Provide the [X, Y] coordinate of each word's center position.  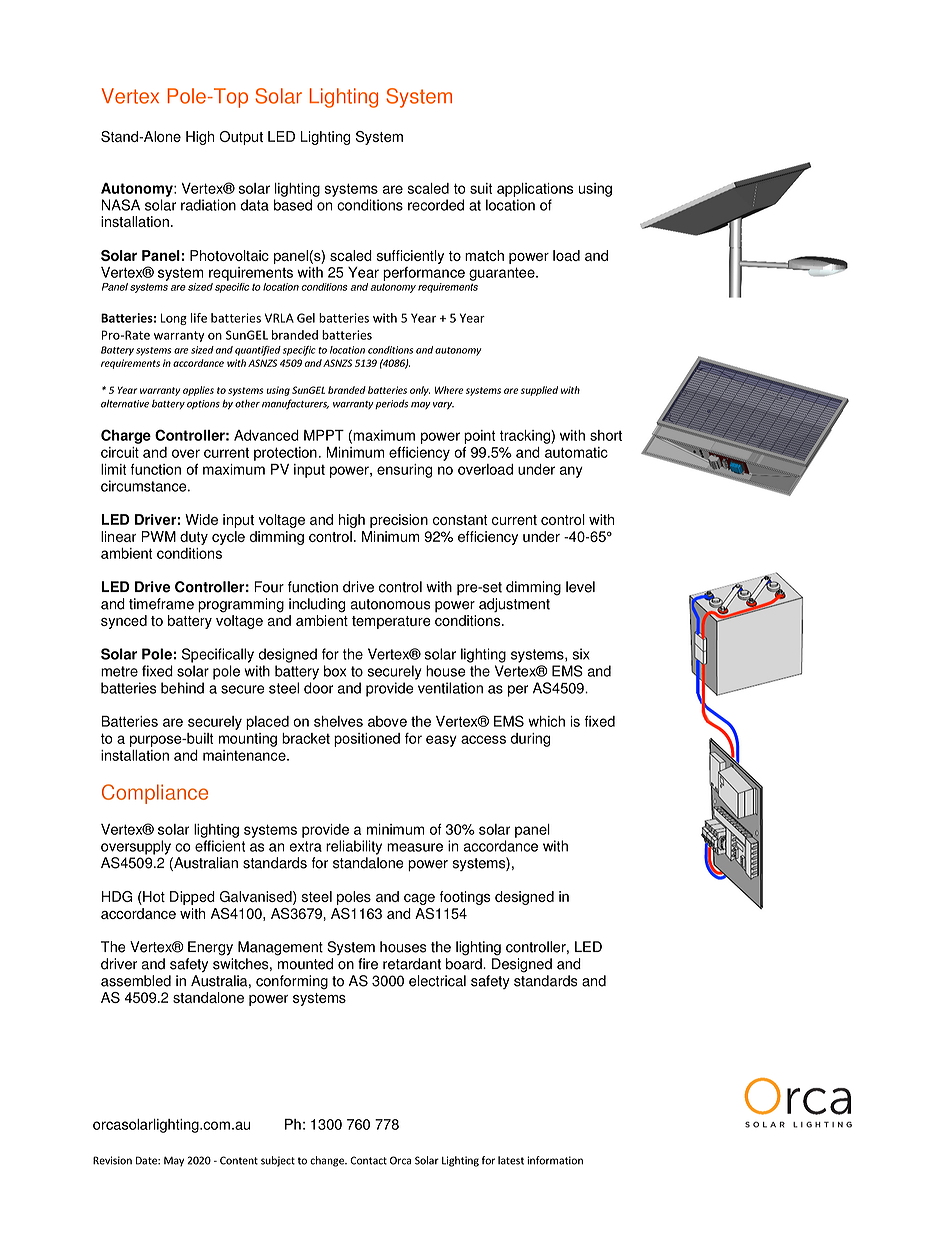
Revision [112, 1160]
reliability [354, 847]
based [293, 205]
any [571, 472]
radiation [208, 205]
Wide [201, 519]
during [530, 740]
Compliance [155, 794]
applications [535, 190]
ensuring [404, 471]
